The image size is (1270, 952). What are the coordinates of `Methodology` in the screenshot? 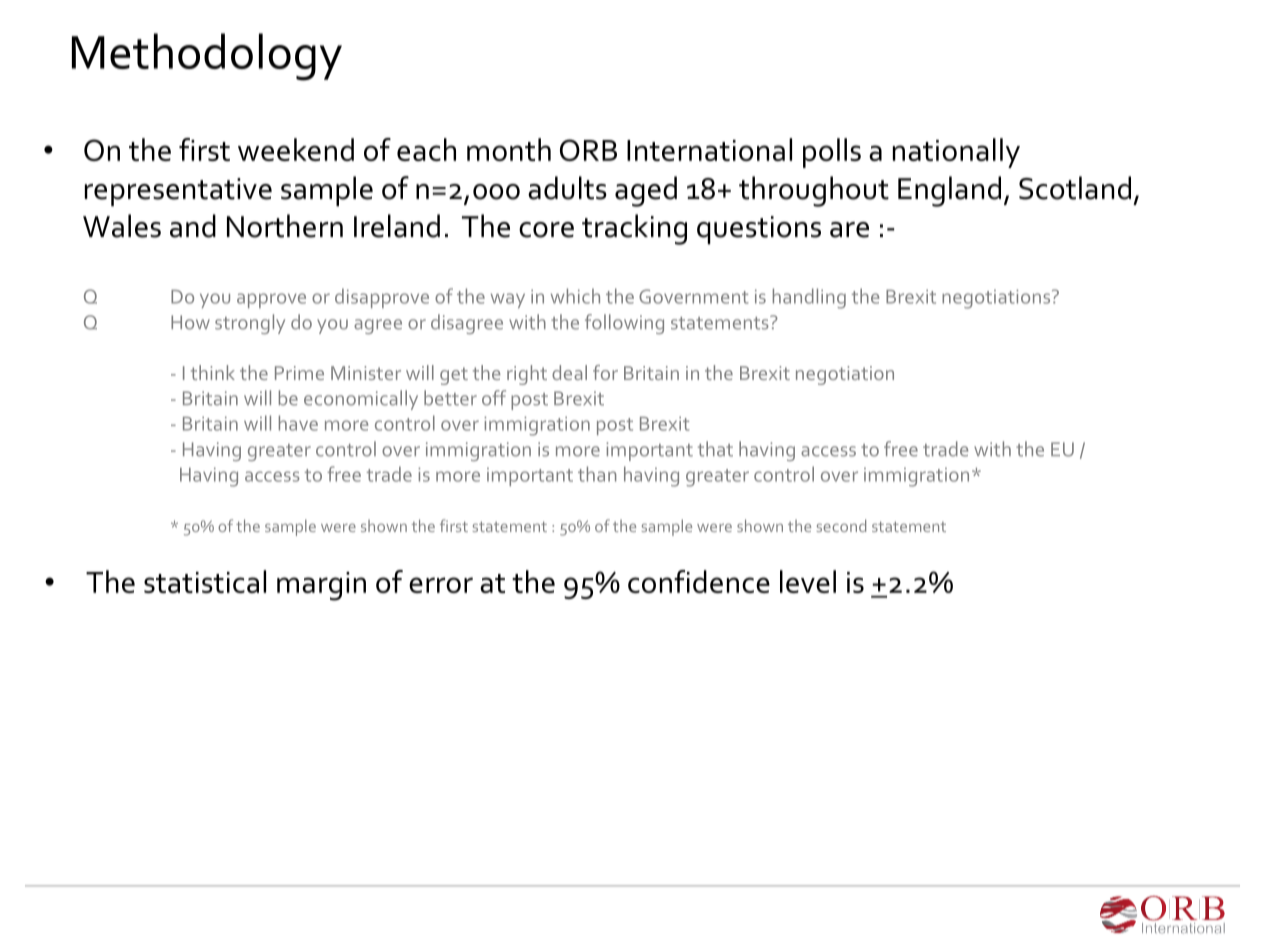 It's located at (207, 57).
